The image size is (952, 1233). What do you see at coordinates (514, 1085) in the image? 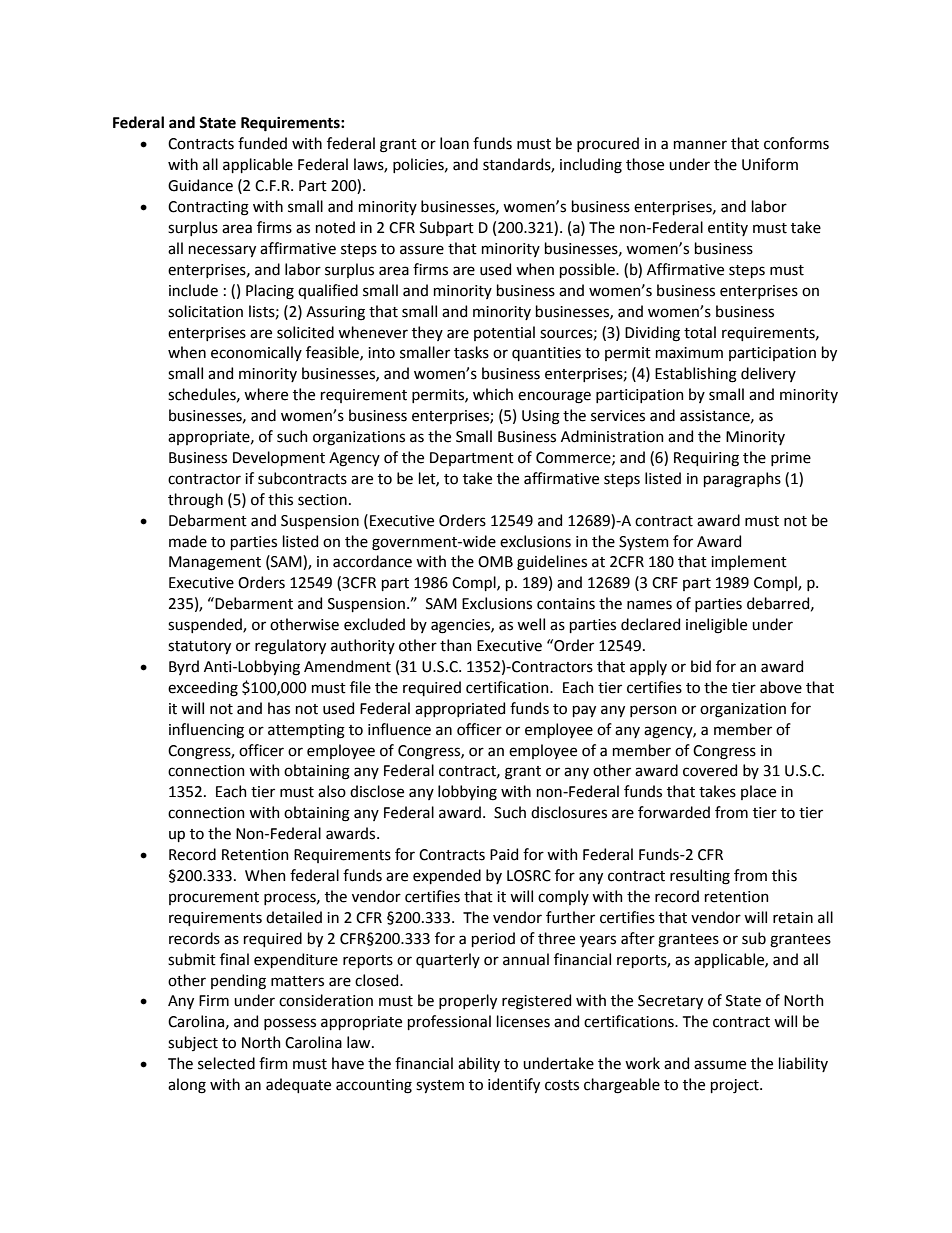
I see `identify` at bounding box center [514, 1085].
